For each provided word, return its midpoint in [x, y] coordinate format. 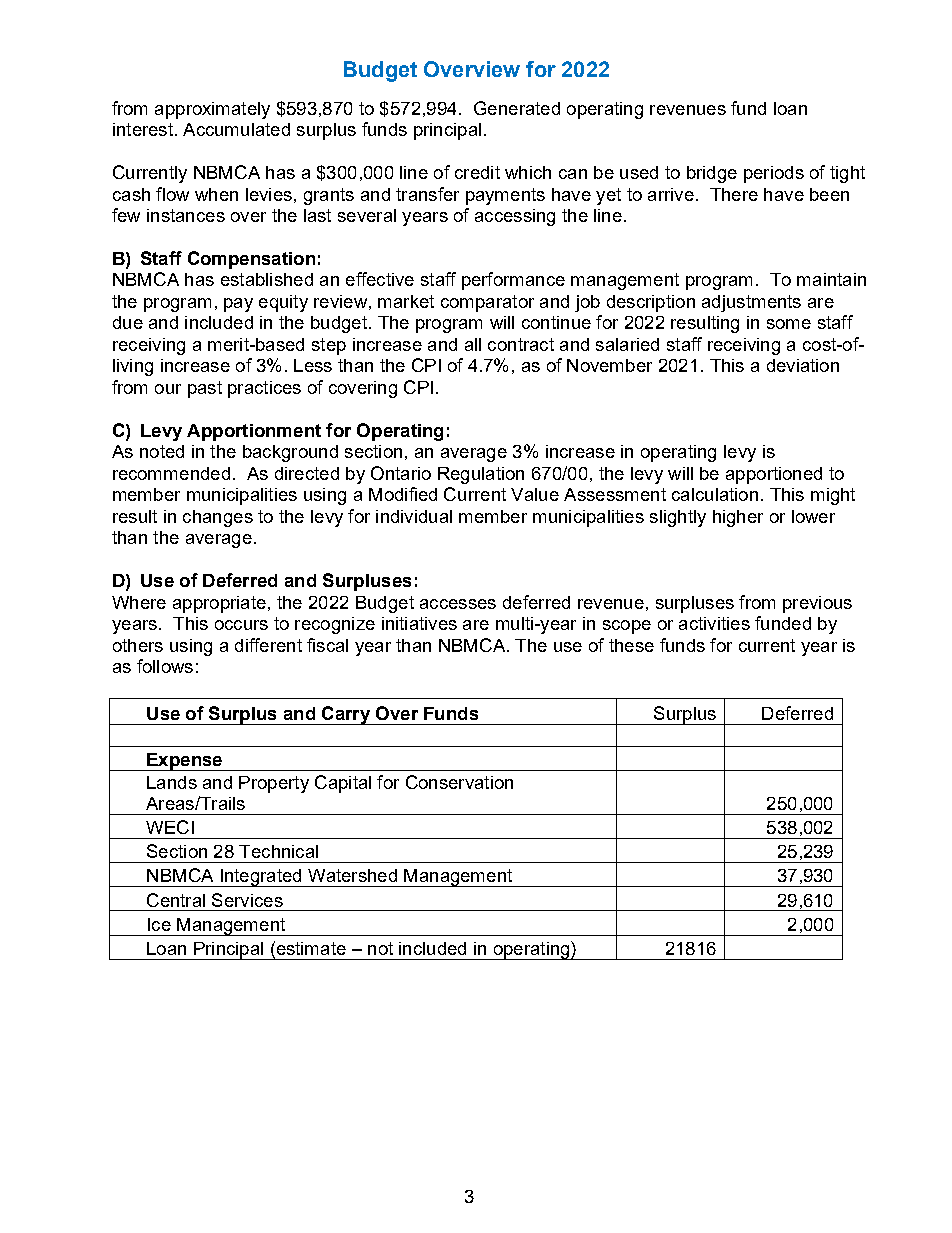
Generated [517, 108]
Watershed [352, 875]
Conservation [459, 782]
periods [774, 174]
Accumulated [236, 129]
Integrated [261, 878]
